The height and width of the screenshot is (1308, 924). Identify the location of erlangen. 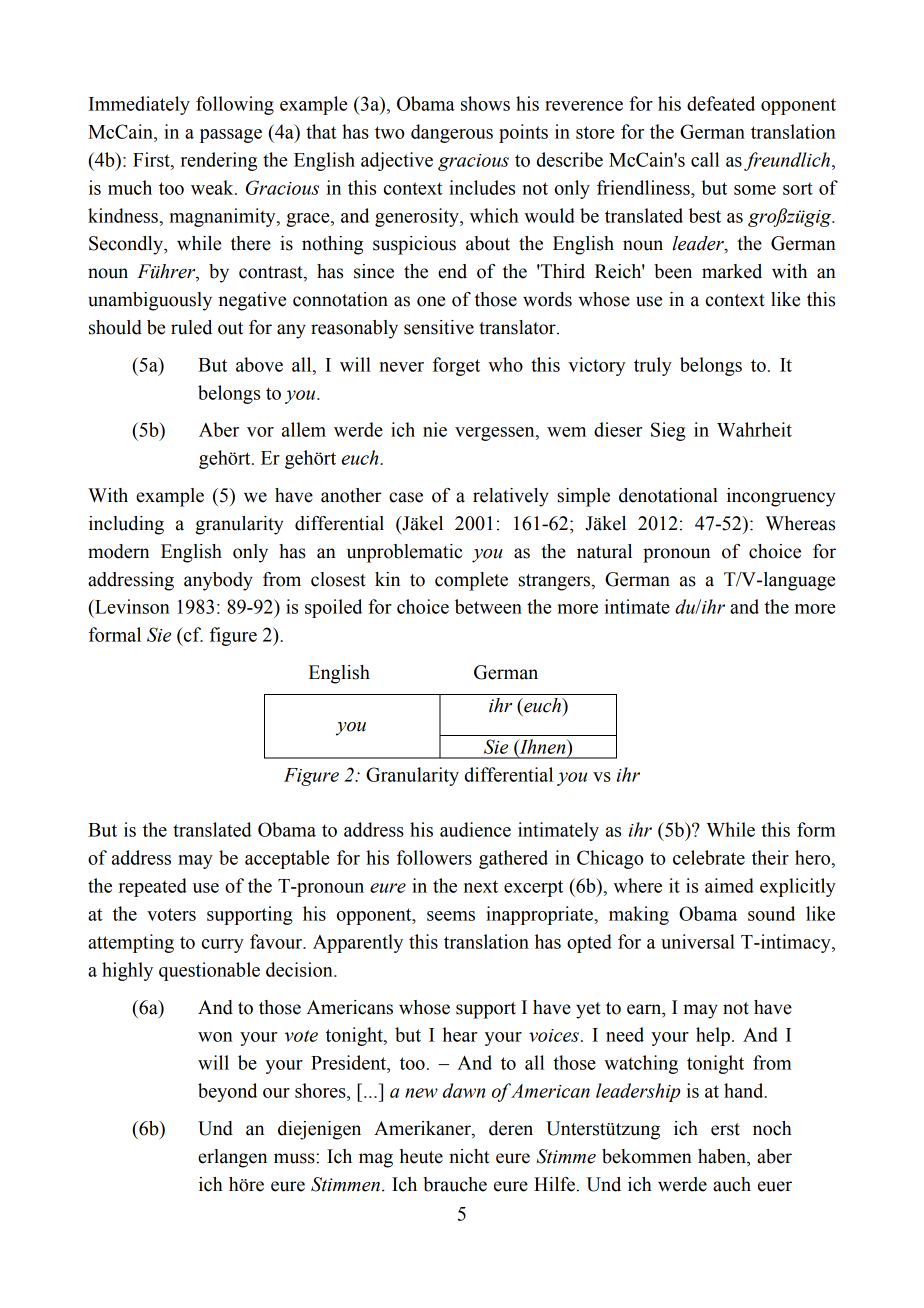
(232, 1158).
